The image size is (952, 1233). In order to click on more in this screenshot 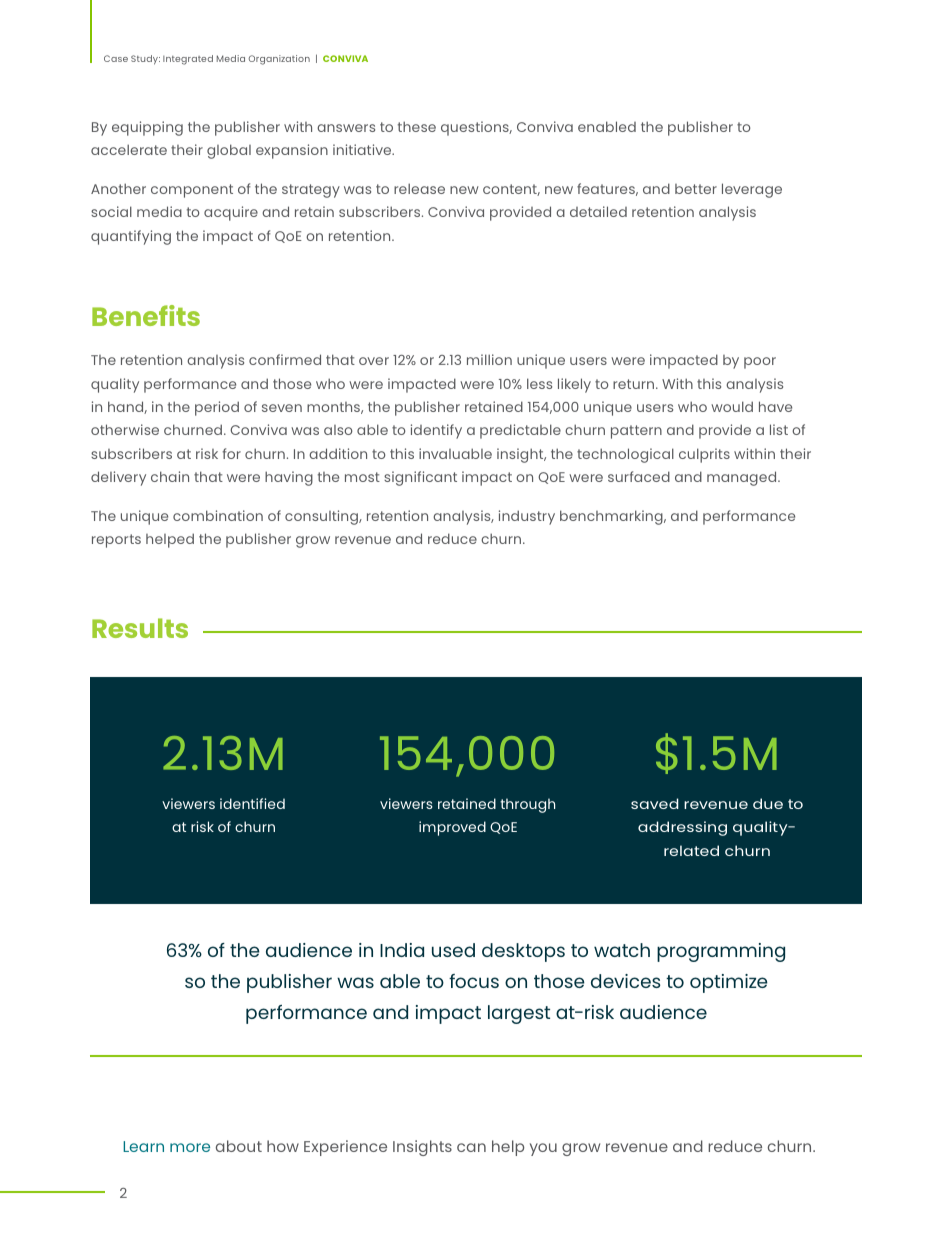, I will do `click(190, 1147)`.
